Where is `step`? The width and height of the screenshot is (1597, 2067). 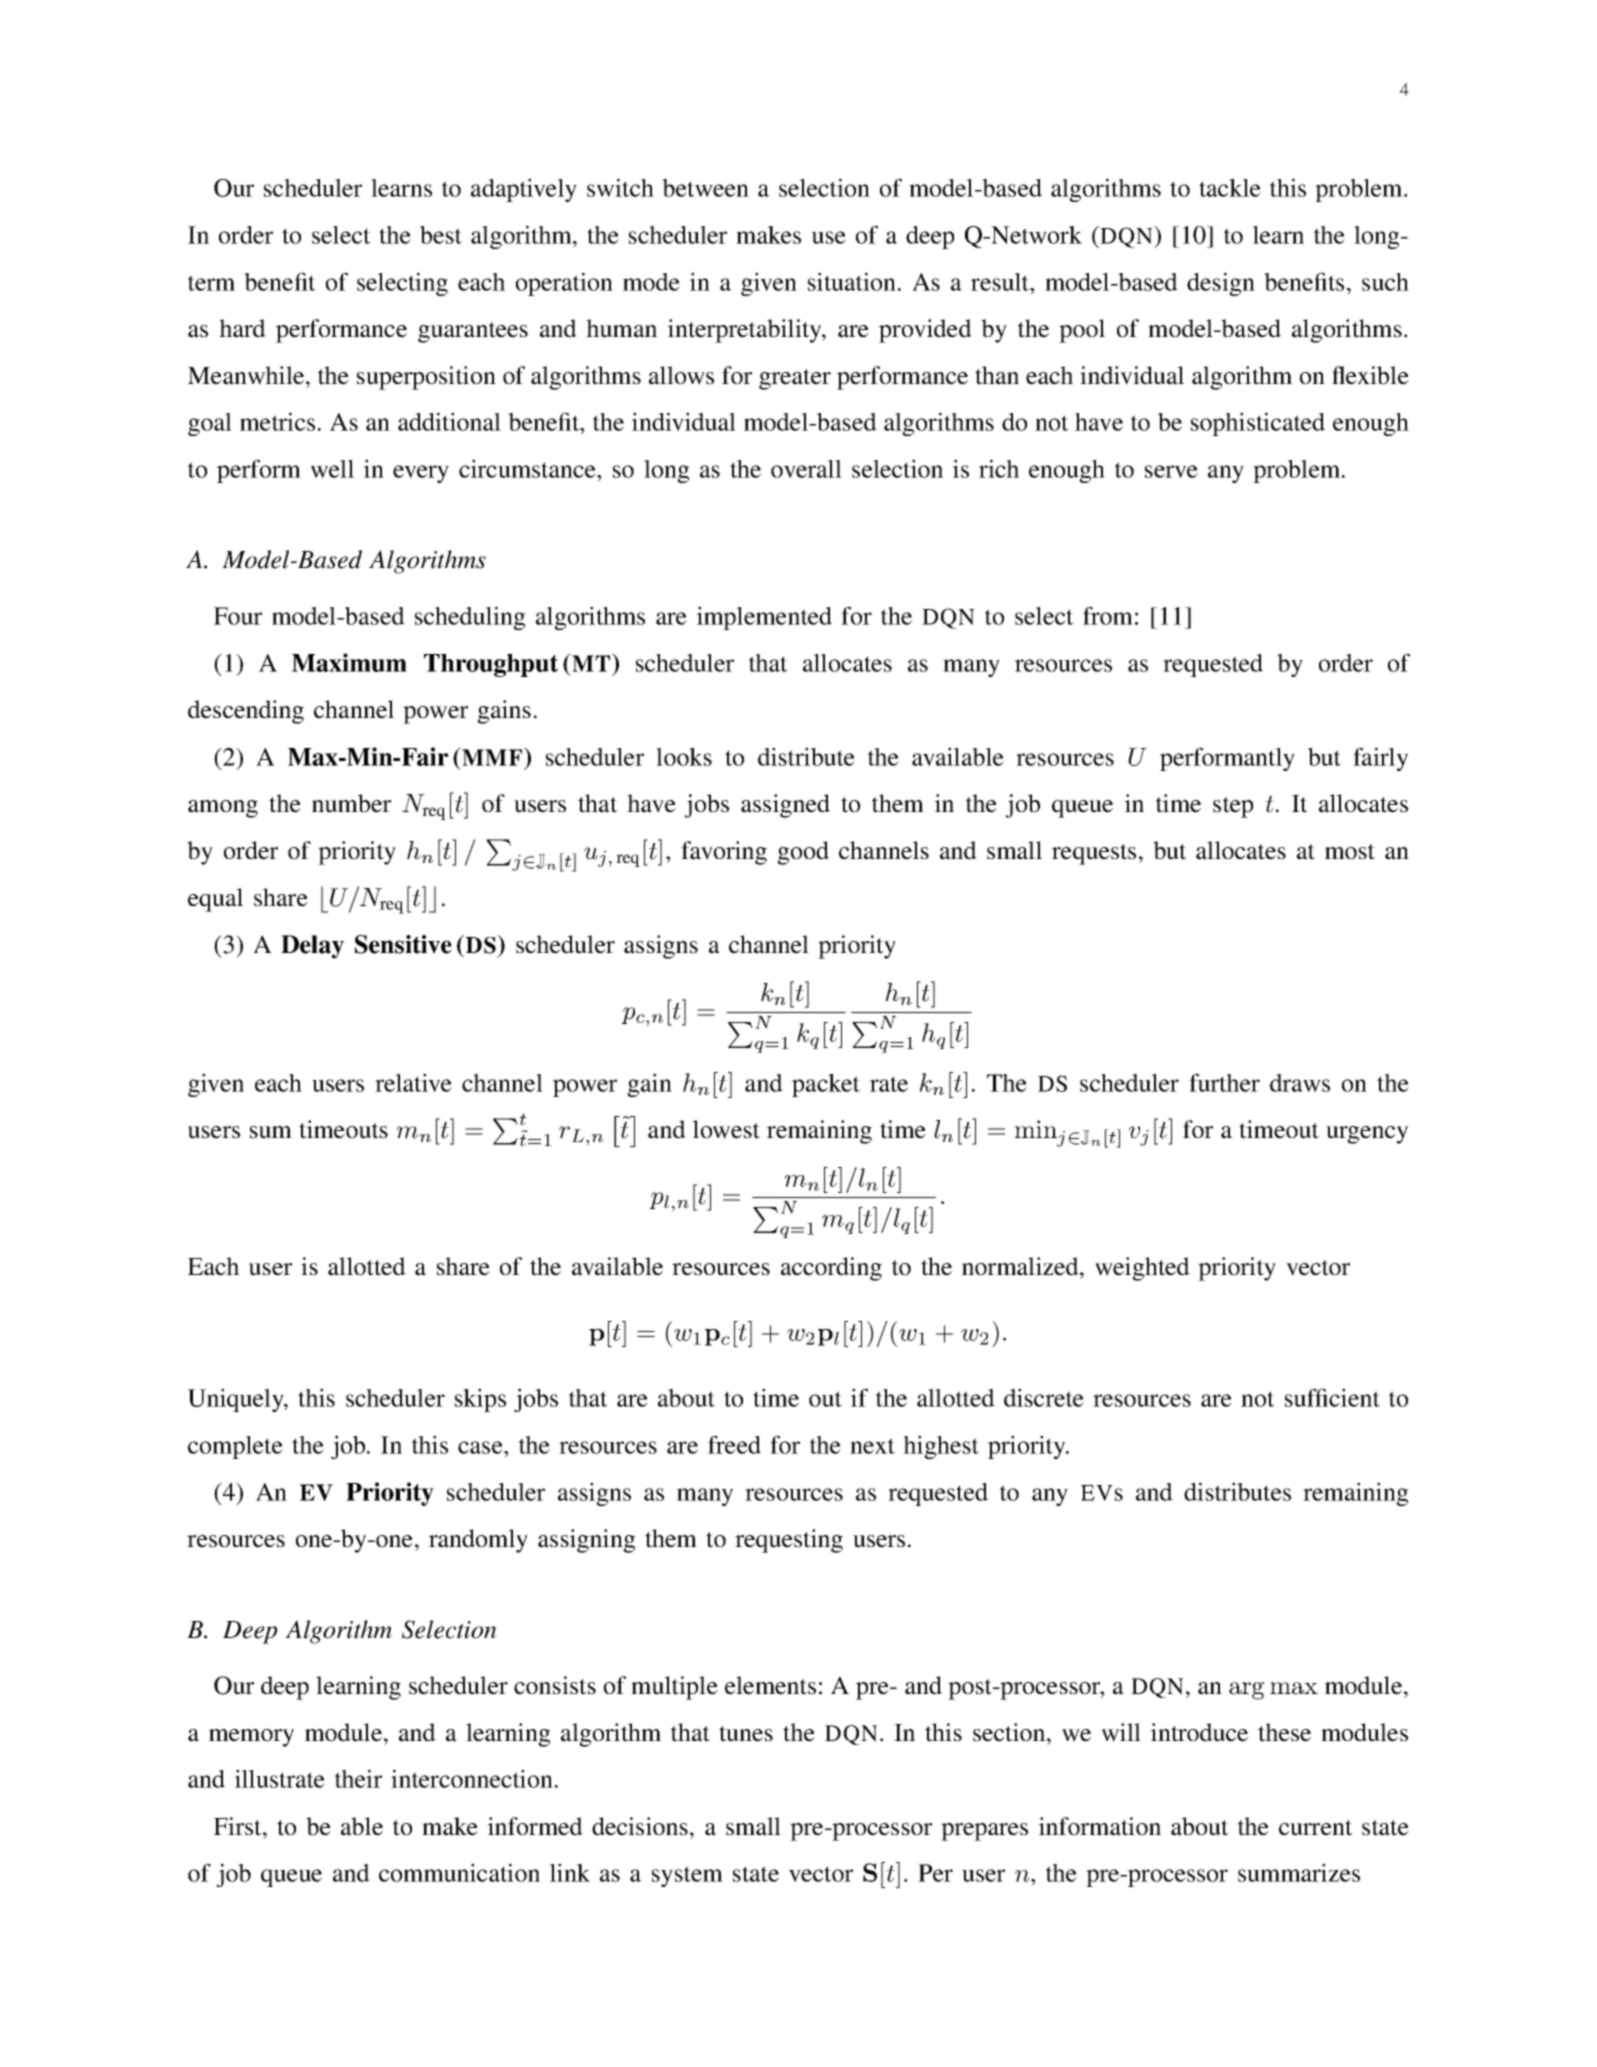
step is located at coordinates (1233, 807).
